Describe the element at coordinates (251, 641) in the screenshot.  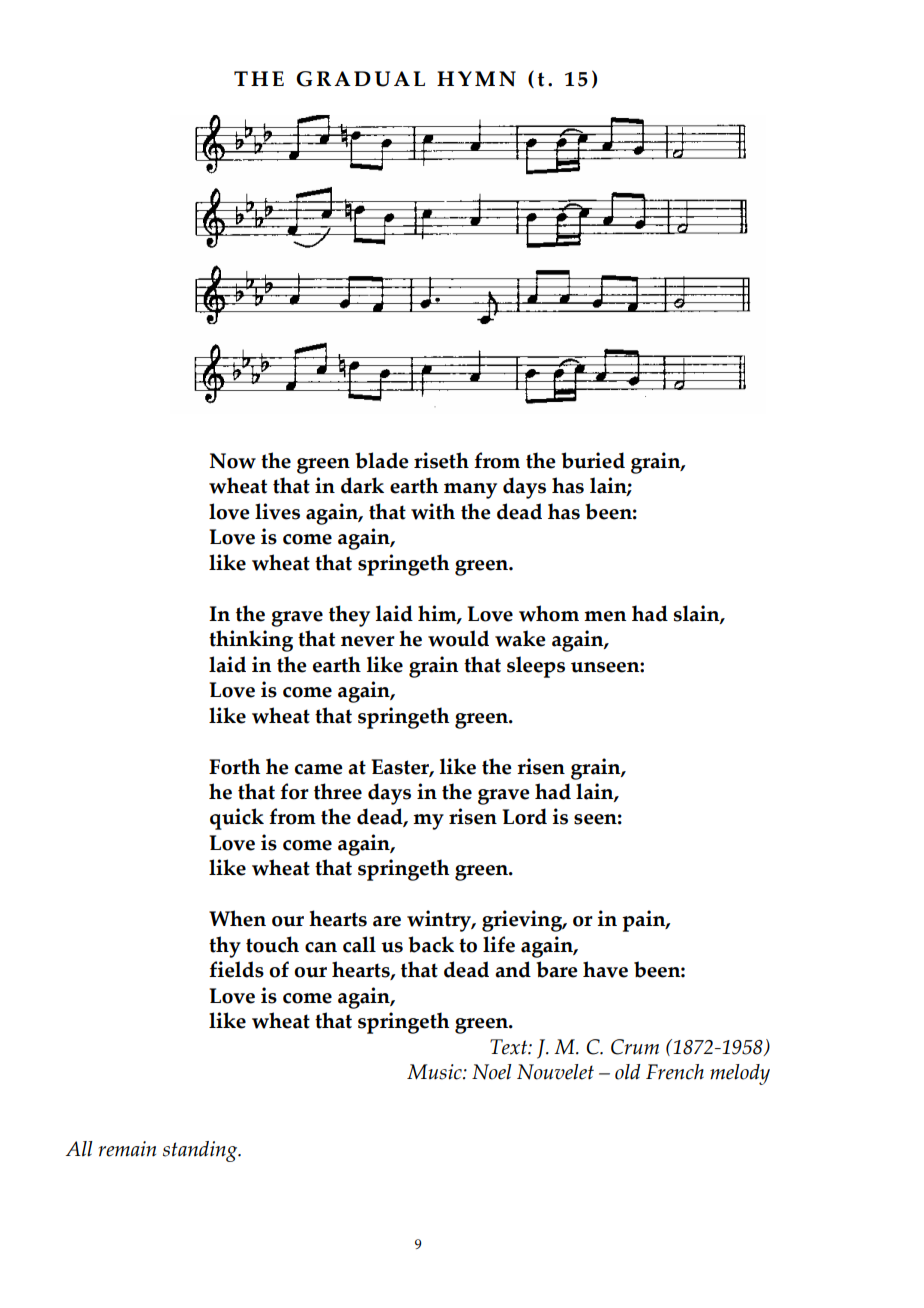
I see `thinking` at that location.
